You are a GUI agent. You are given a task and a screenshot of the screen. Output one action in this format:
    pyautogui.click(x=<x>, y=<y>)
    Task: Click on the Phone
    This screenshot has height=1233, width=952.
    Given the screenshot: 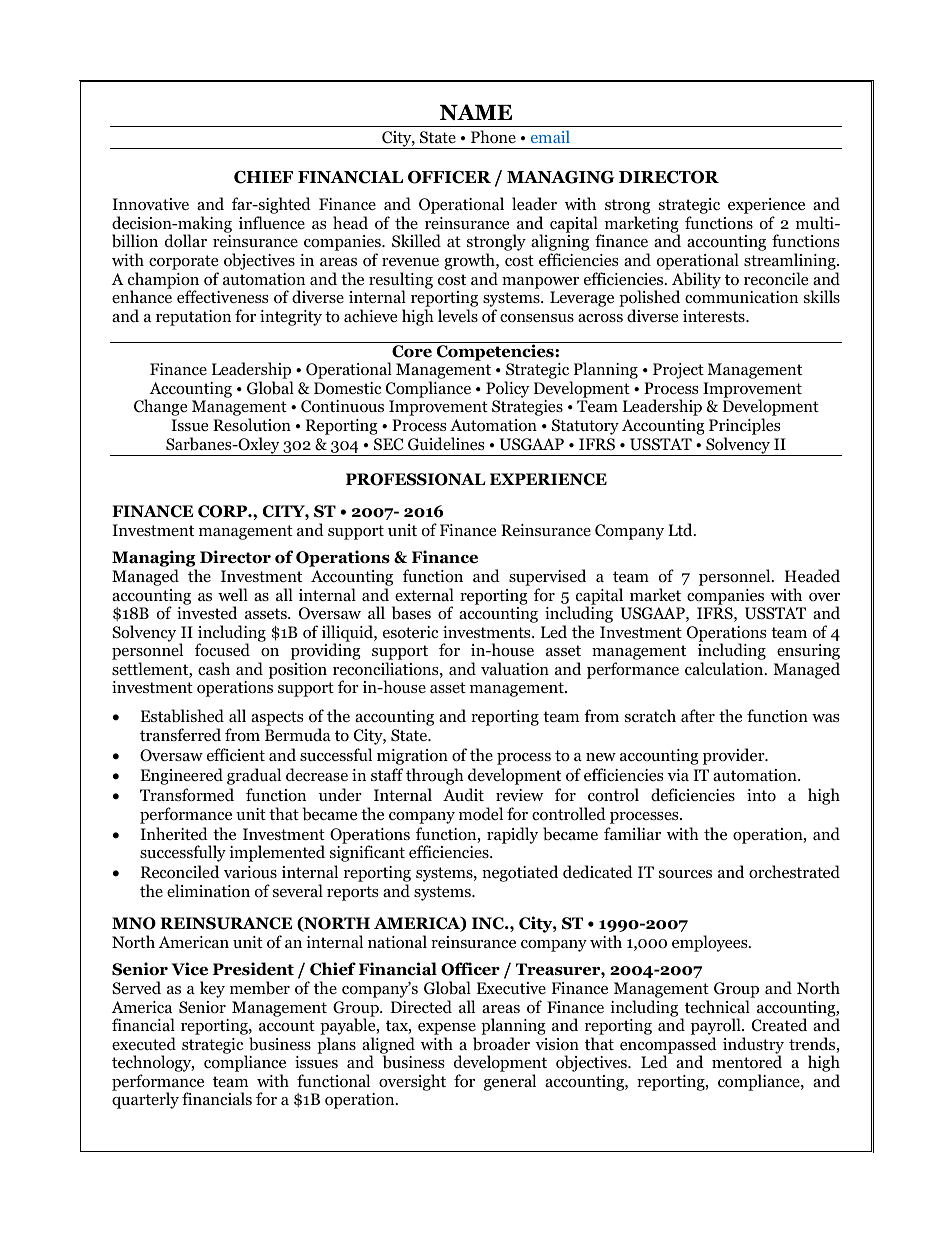 What is the action you would take?
    pyautogui.click(x=493, y=137)
